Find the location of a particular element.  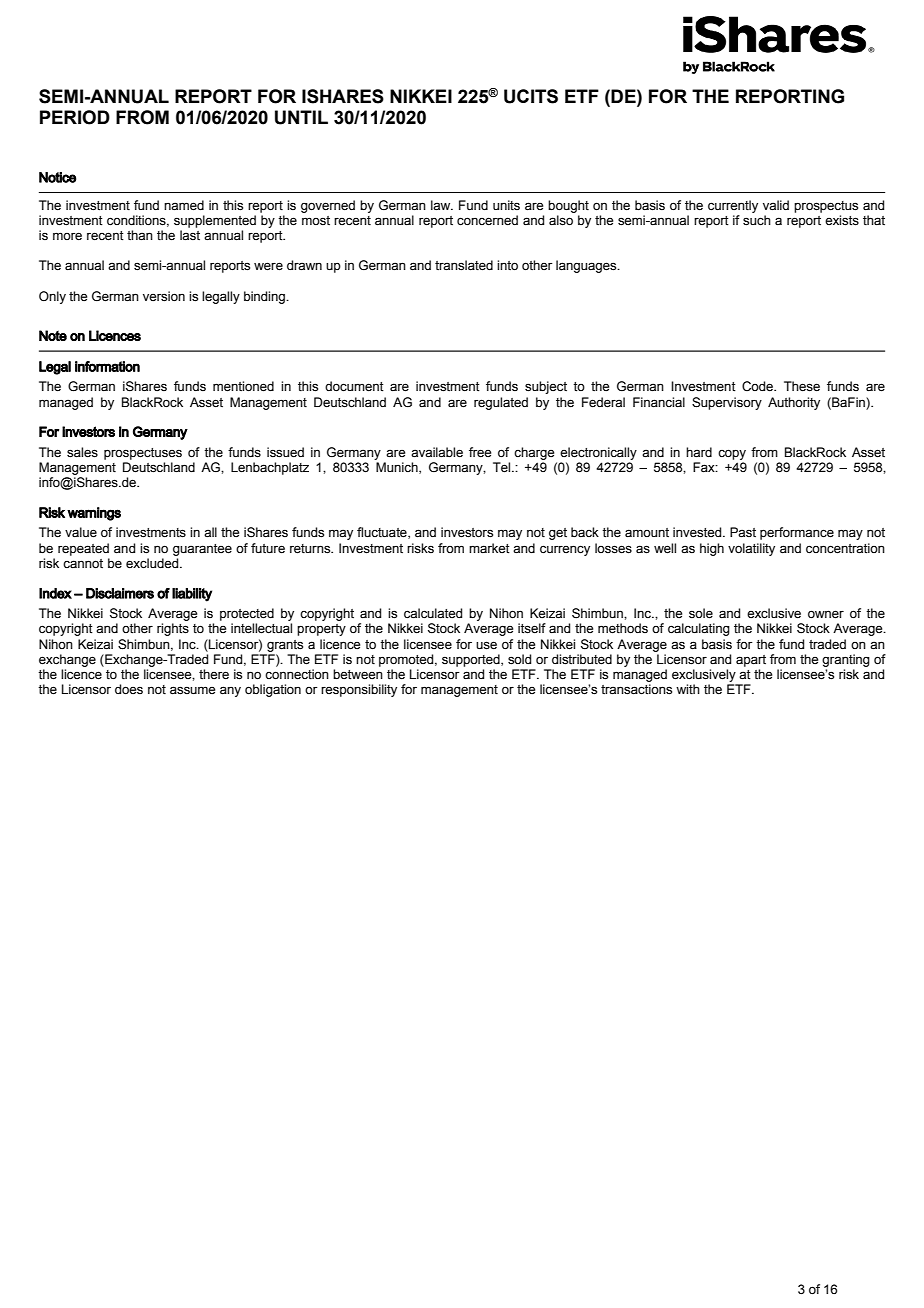

supported is located at coordinates (472, 660).
